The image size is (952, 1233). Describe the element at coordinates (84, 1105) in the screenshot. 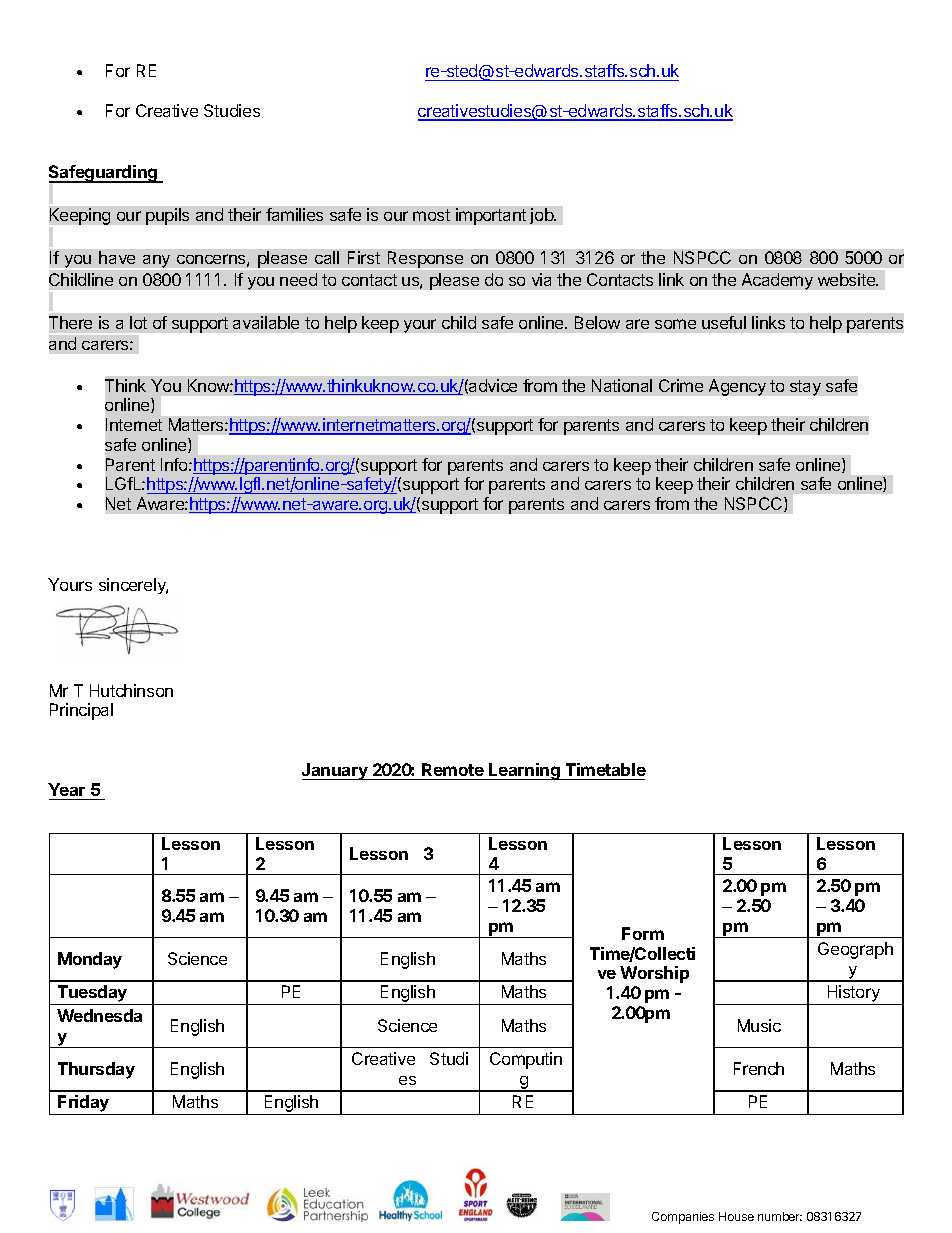

I see `Friday` at that location.
